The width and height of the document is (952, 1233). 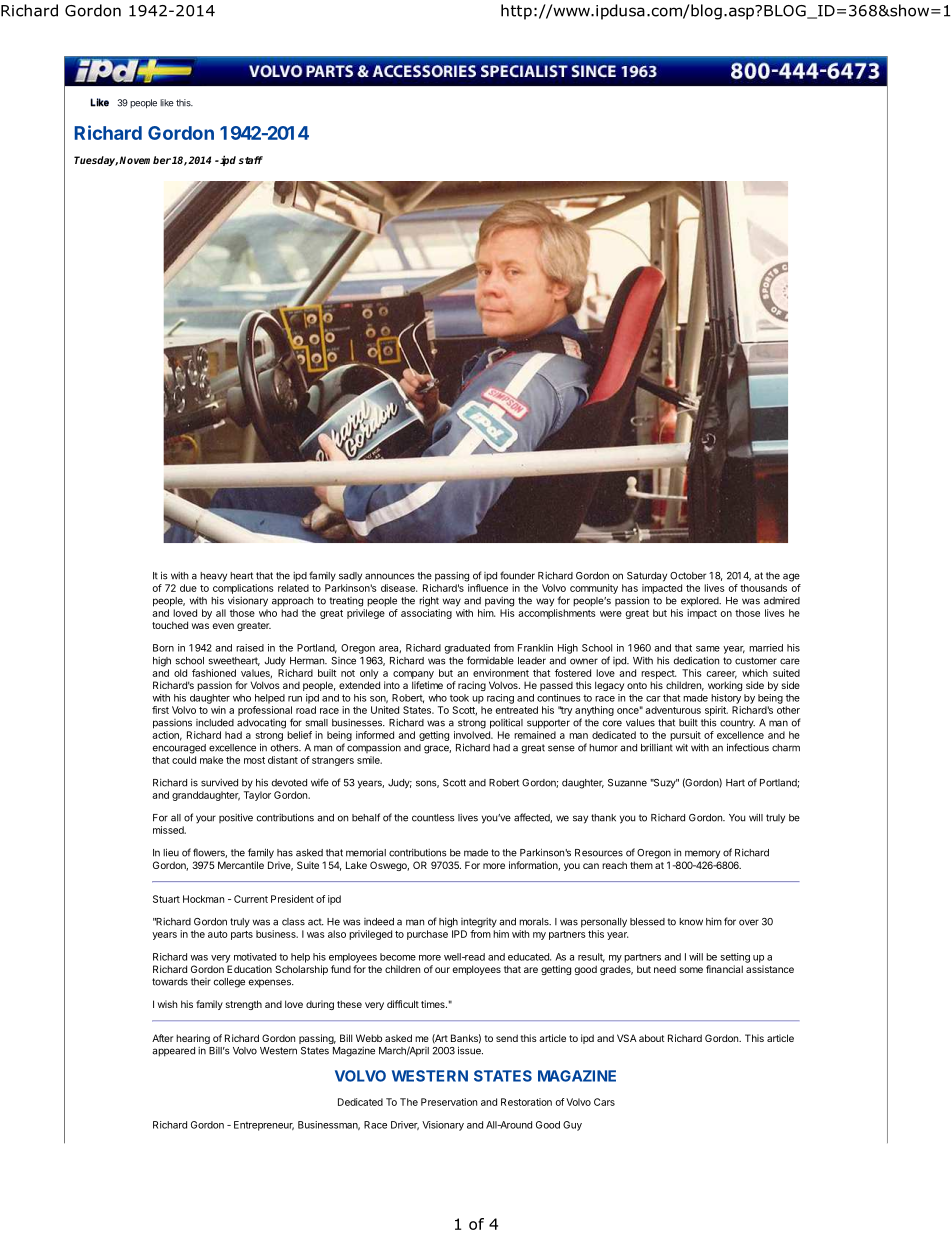 I want to click on staff, so click(x=250, y=160).
